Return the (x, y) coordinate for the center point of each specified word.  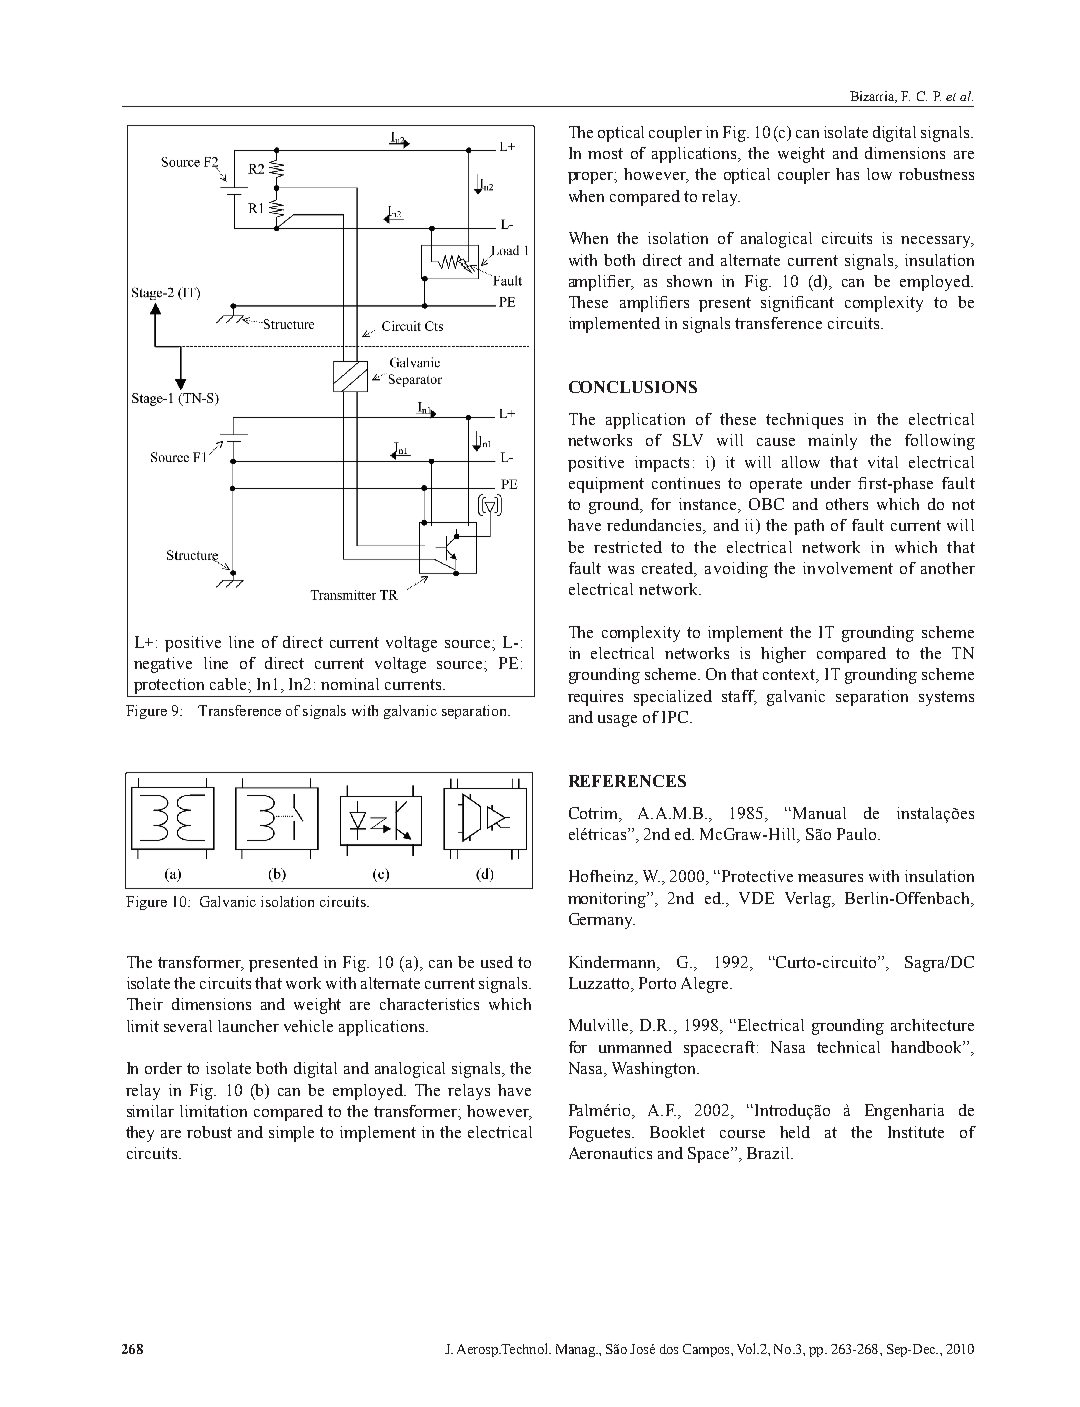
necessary (937, 242)
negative (163, 665)
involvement (848, 568)
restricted (628, 547)
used (497, 962)
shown (689, 281)
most (605, 153)
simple (291, 1134)
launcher (248, 1026)
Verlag (809, 900)
